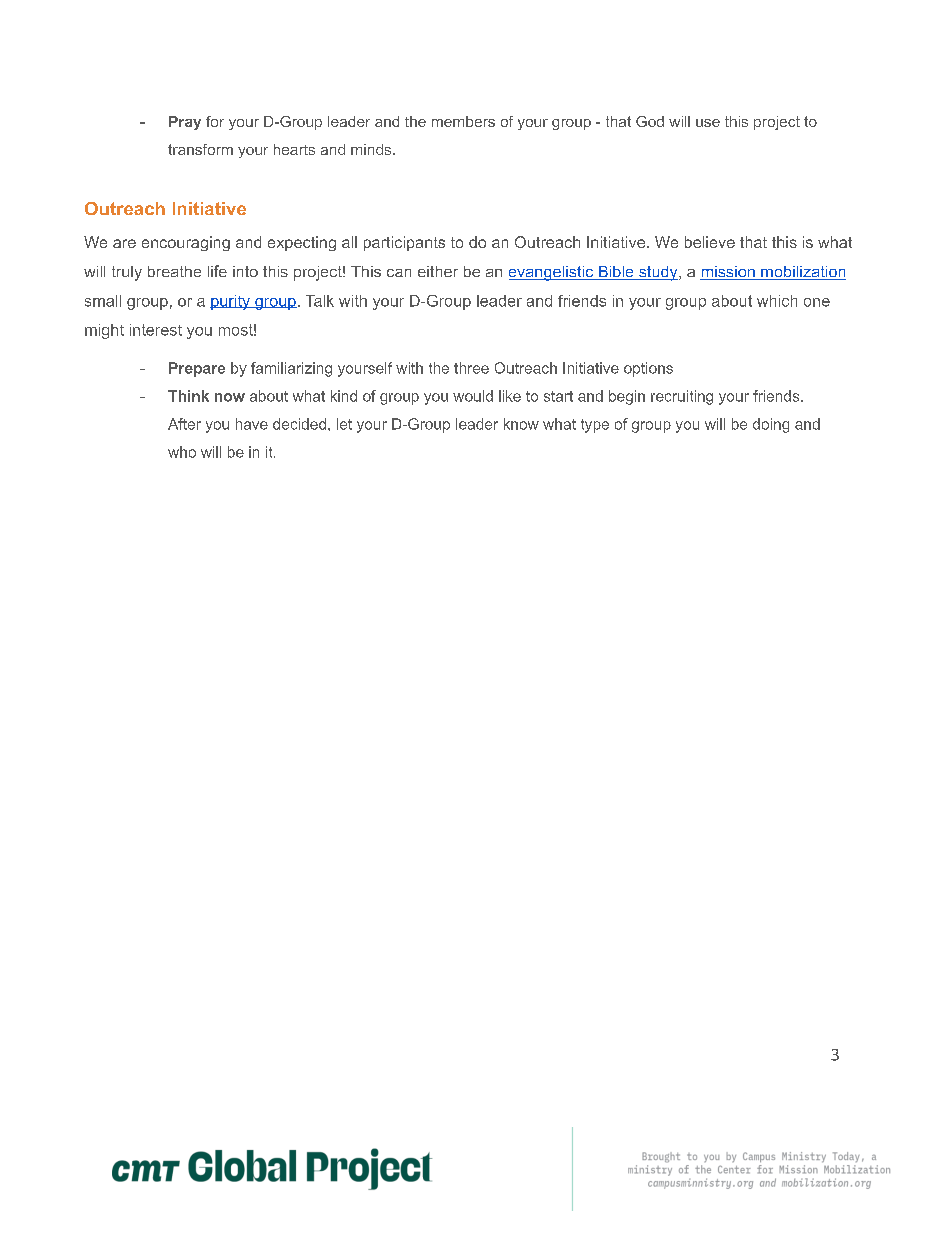 The width and height of the screenshot is (952, 1233). Describe the element at coordinates (471, 368) in the screenshot. I see `three` at that location.
